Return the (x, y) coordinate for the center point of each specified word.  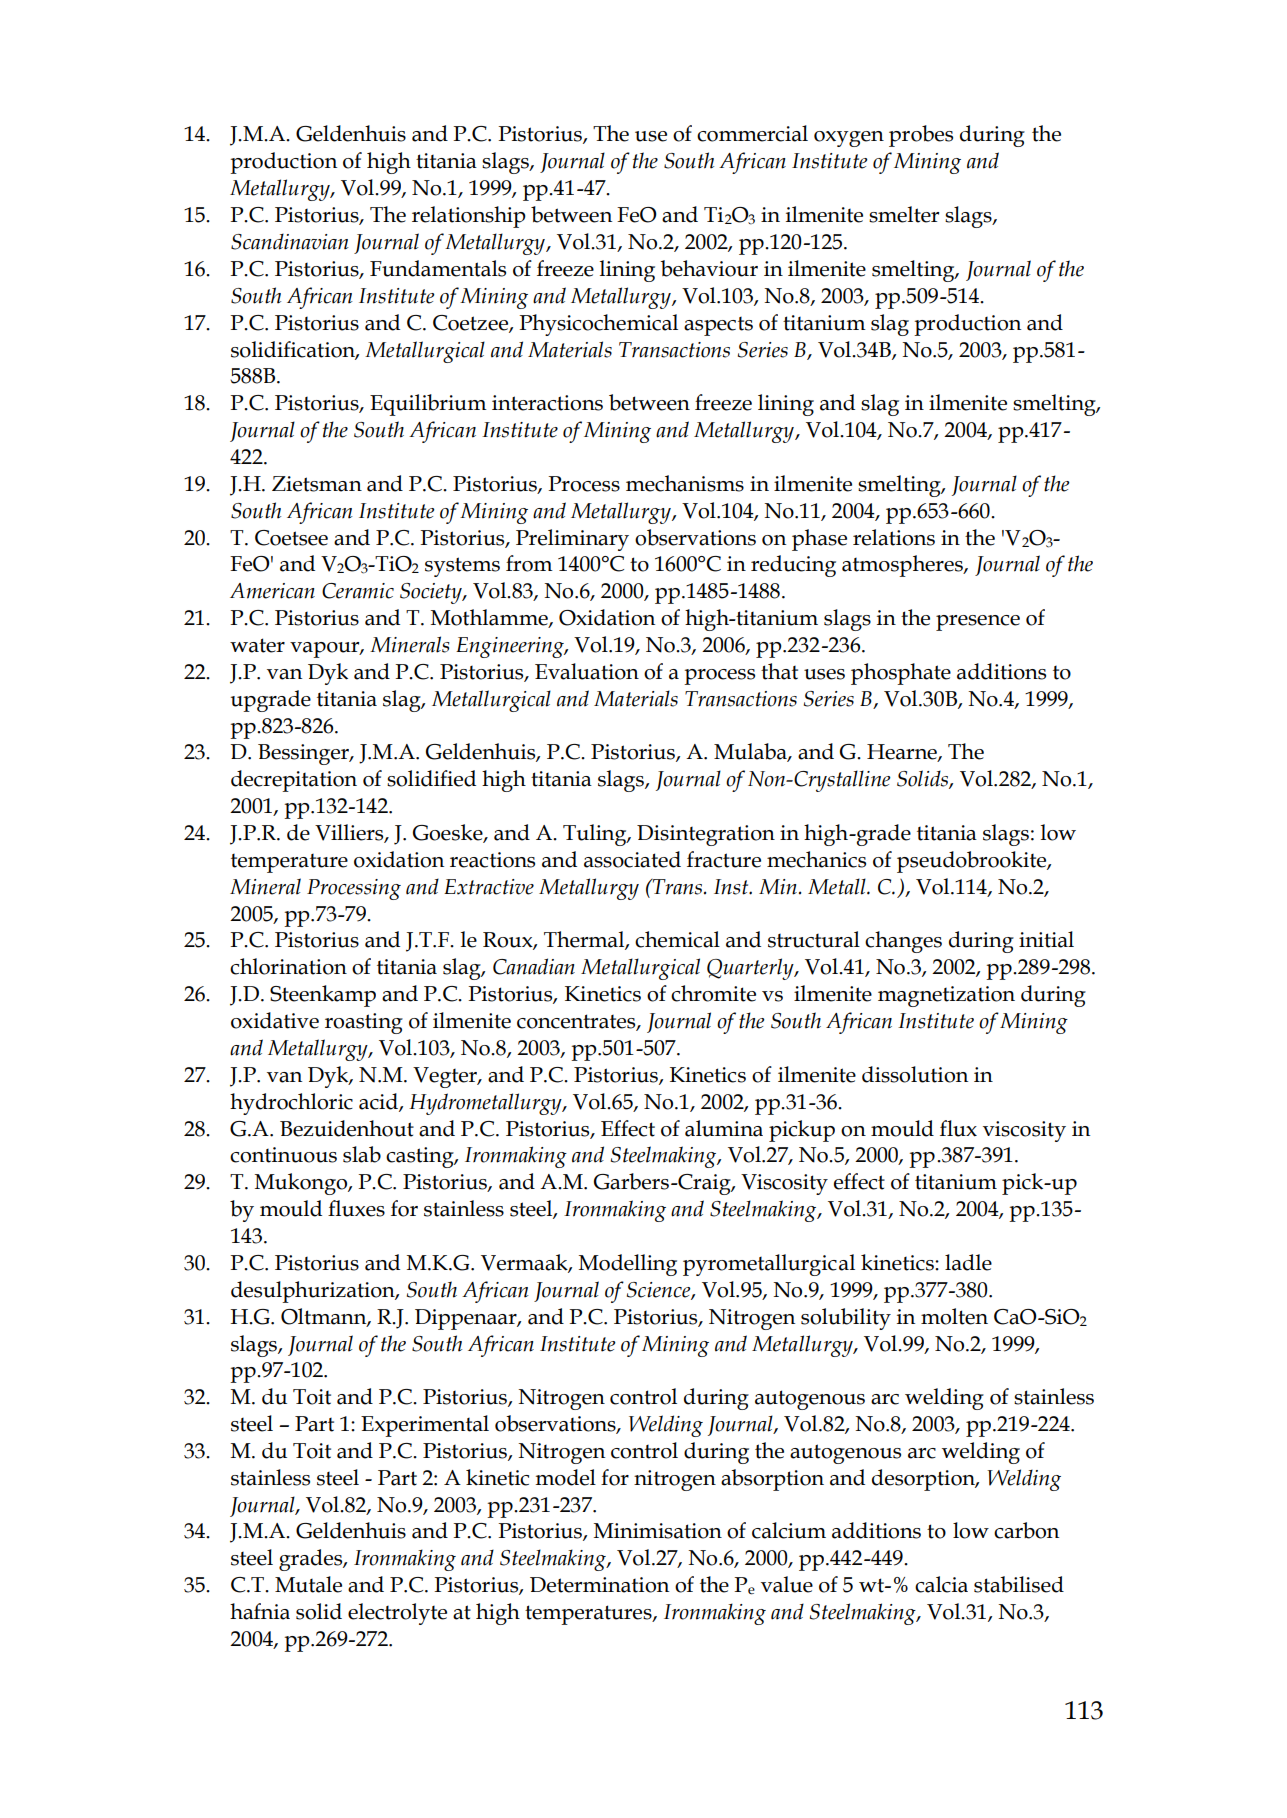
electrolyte (397, 1614)
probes (921, 136)
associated (632, 859)
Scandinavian (290, 241)
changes (903, 942)
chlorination (288, 966)
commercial (752, 133)
